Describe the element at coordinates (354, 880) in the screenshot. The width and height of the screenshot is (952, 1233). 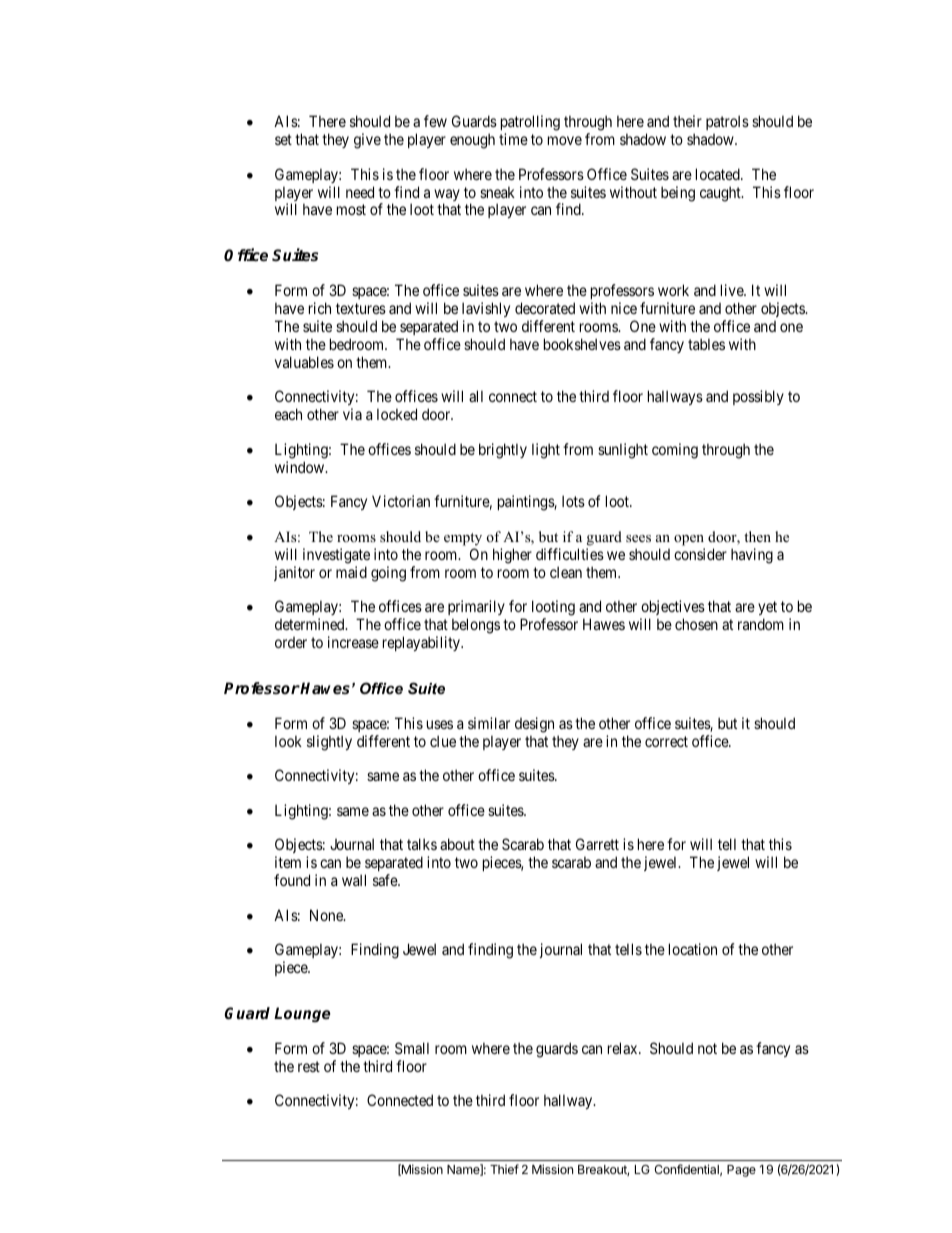
I see `wall` at that location.
